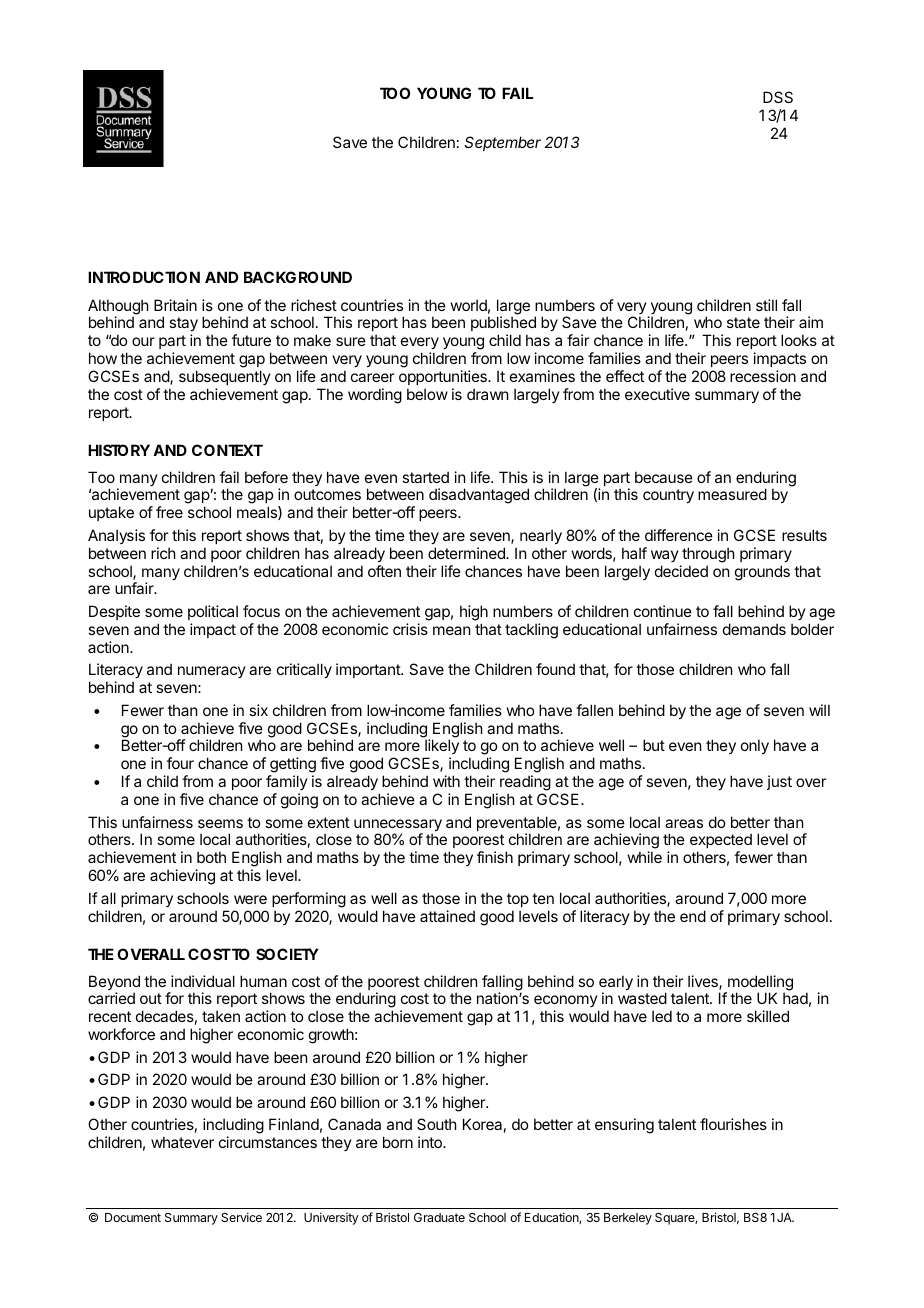  I want to click on free, so click(169, 512).
